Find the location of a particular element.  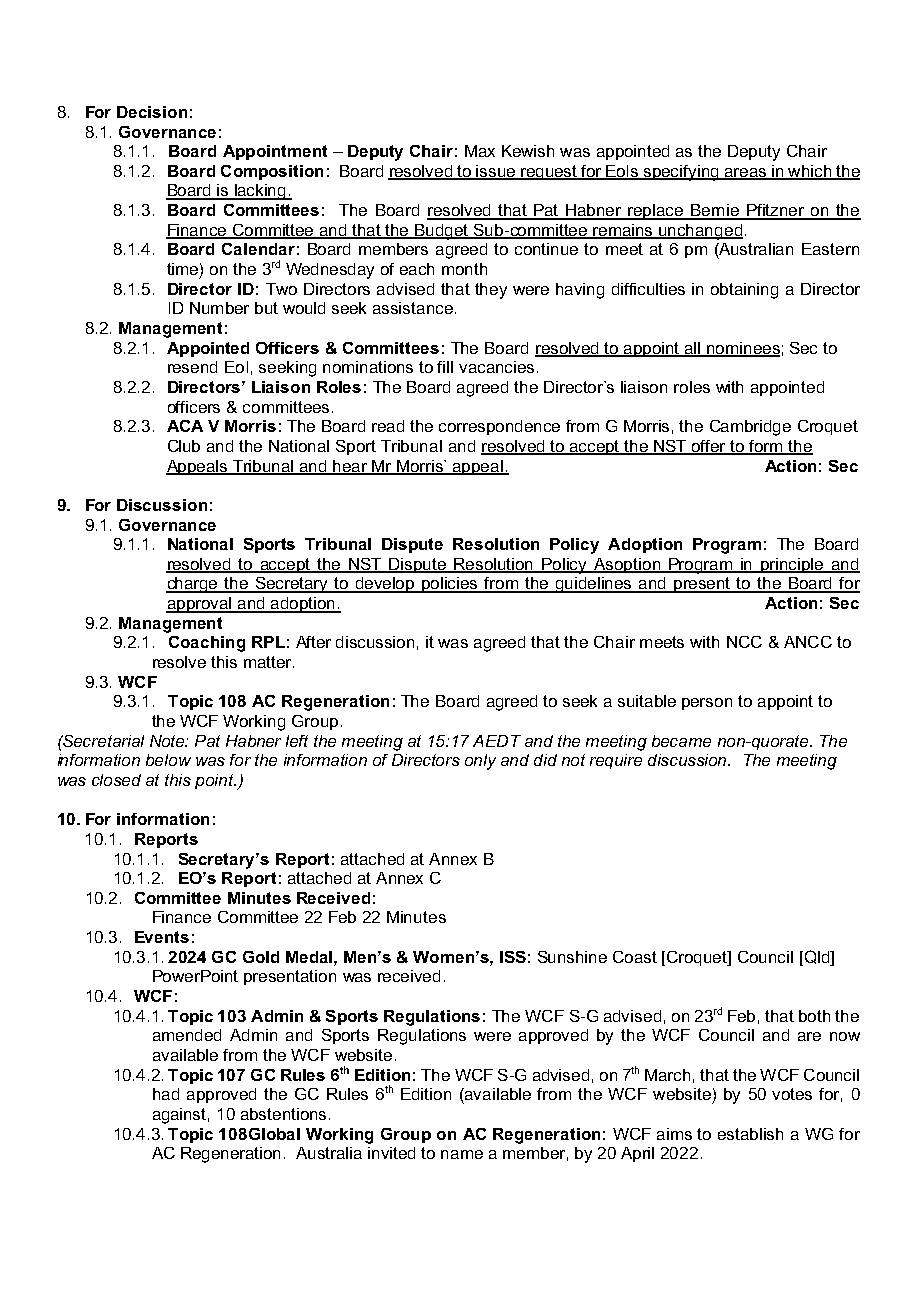

had is located at coordinates (166, 1094).
